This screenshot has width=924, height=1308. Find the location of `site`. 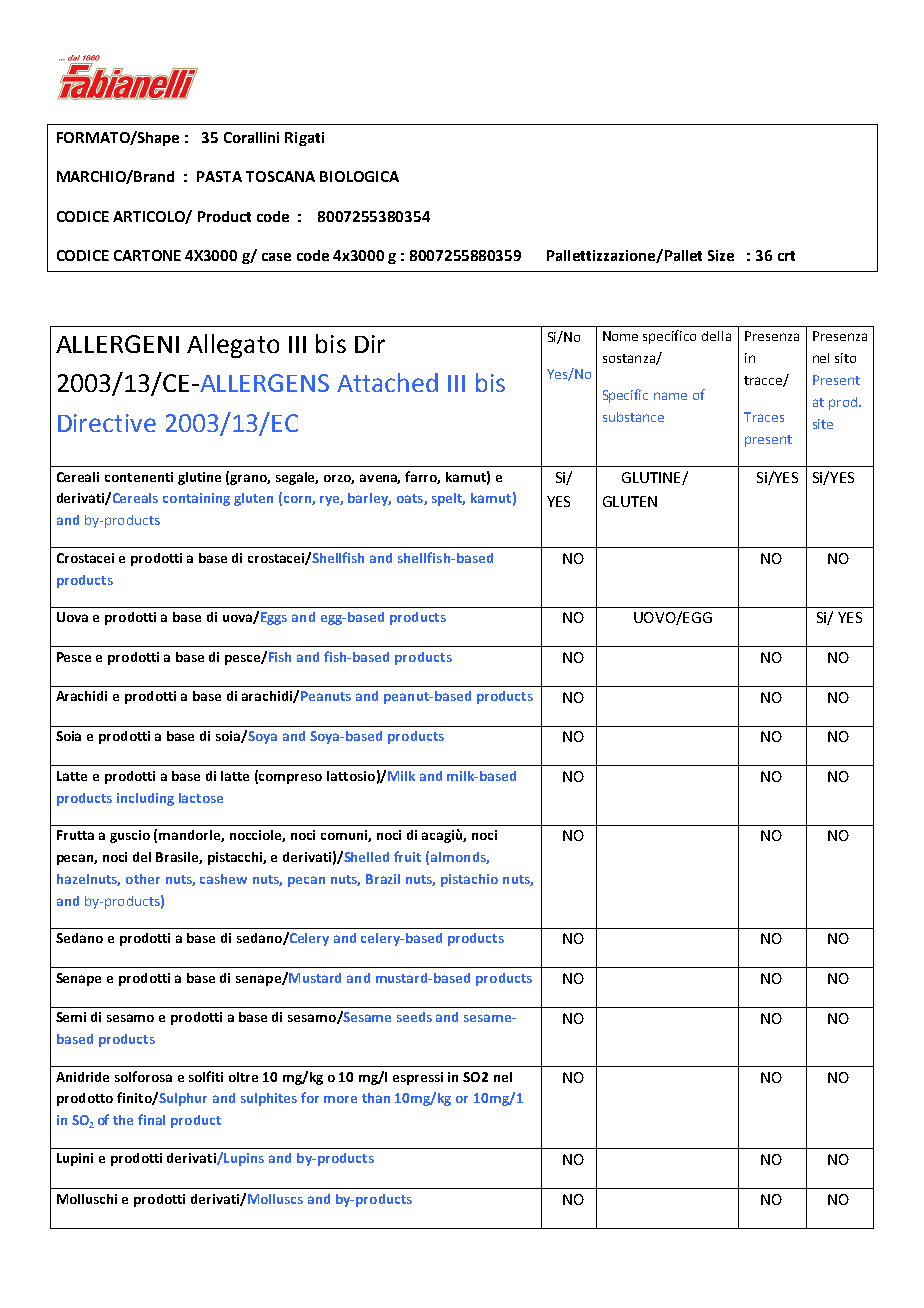

site is located at coordinates (823, 424).
